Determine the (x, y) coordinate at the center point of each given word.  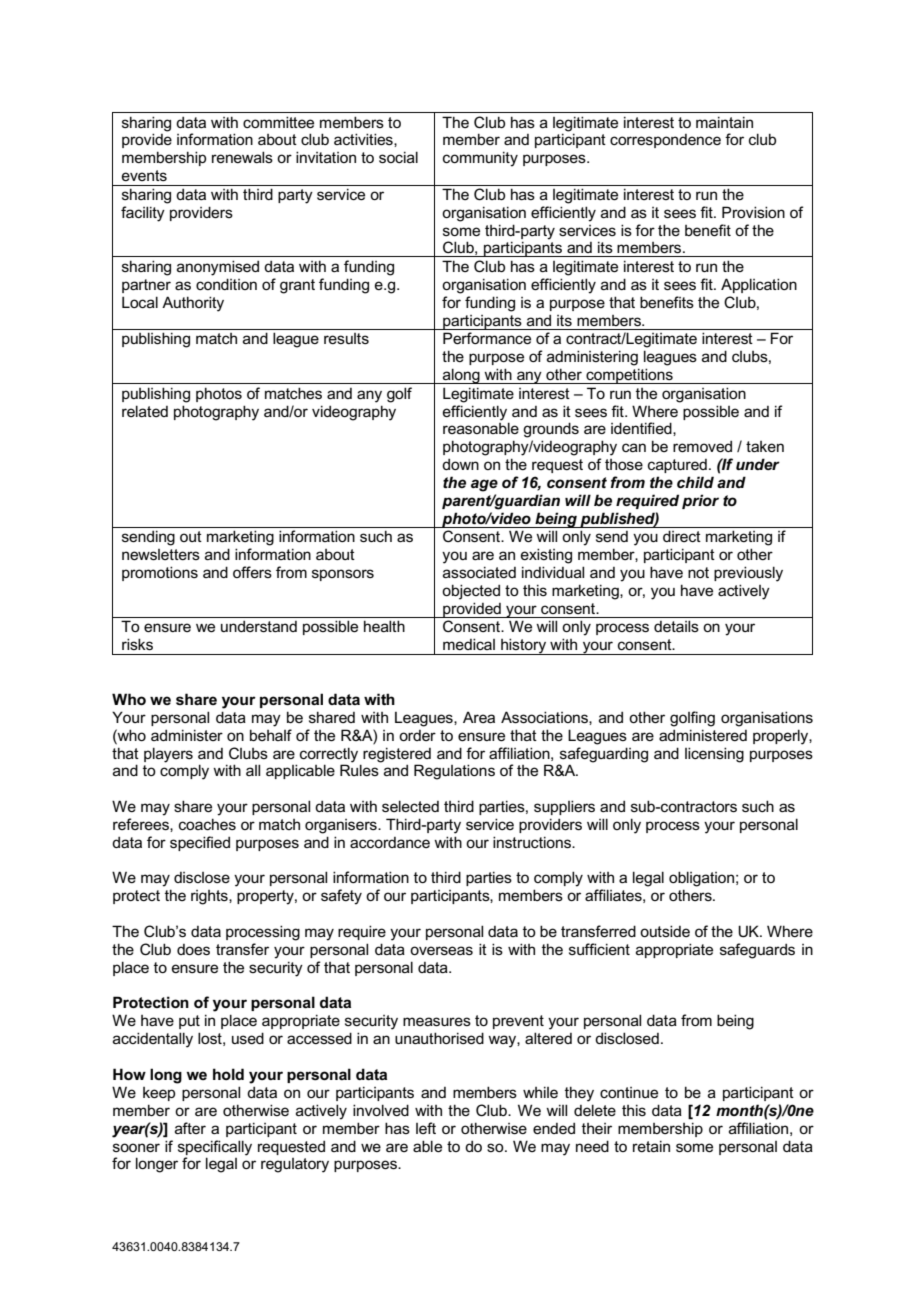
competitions (629, 376)
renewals (242, 157)
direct (682, 536)
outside (665, 931)
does (193, 949)
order (417, 735)
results (346, 338)
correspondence (665, 141)
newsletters (161, 554)
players (168, 755)
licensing (714, 755)
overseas (441, 950)
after (190, 1128)
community (480, 159)
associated (479, 572)
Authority (193, 304)
